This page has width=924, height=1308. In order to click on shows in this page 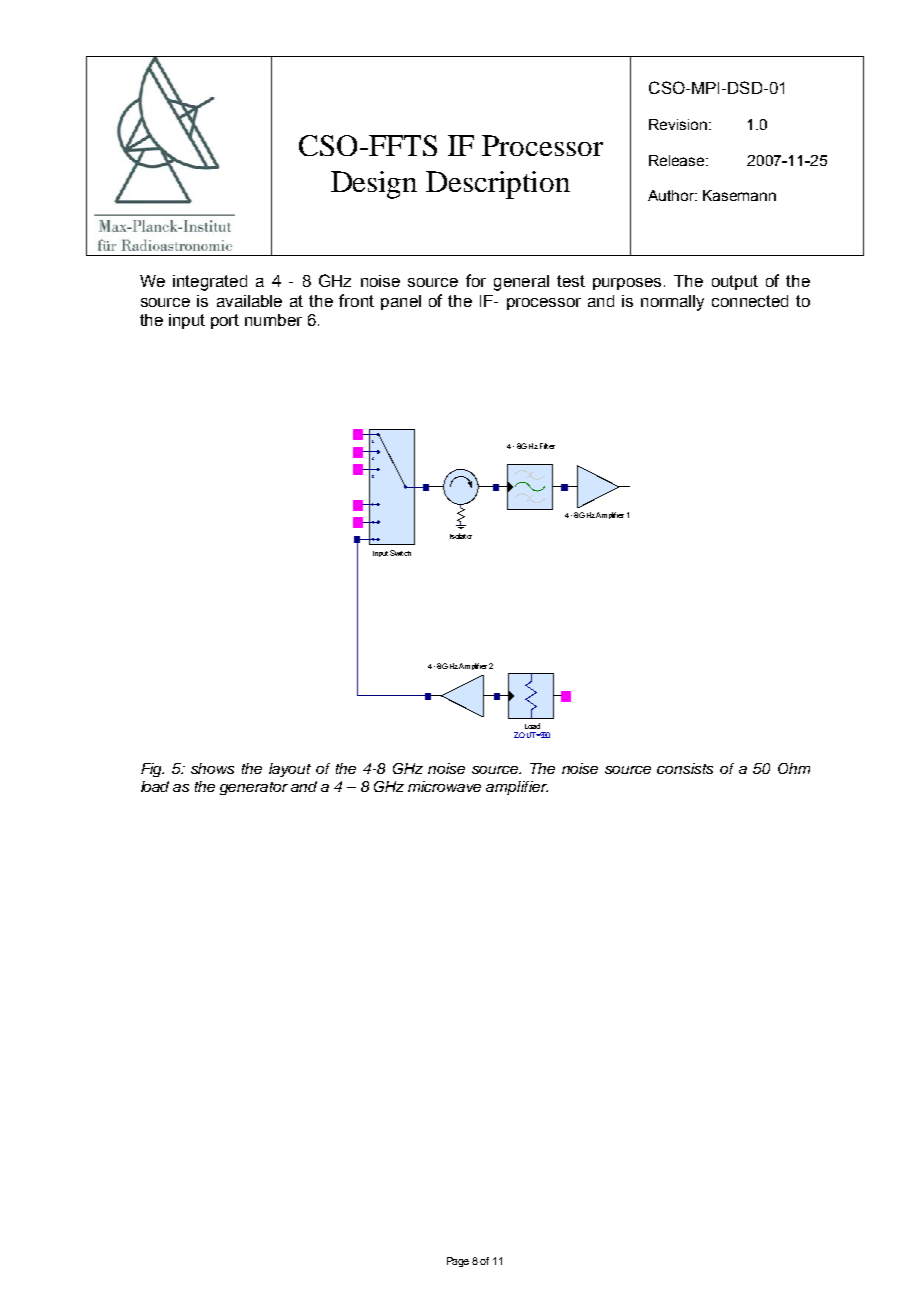, I will do `click(212, 768)`.
